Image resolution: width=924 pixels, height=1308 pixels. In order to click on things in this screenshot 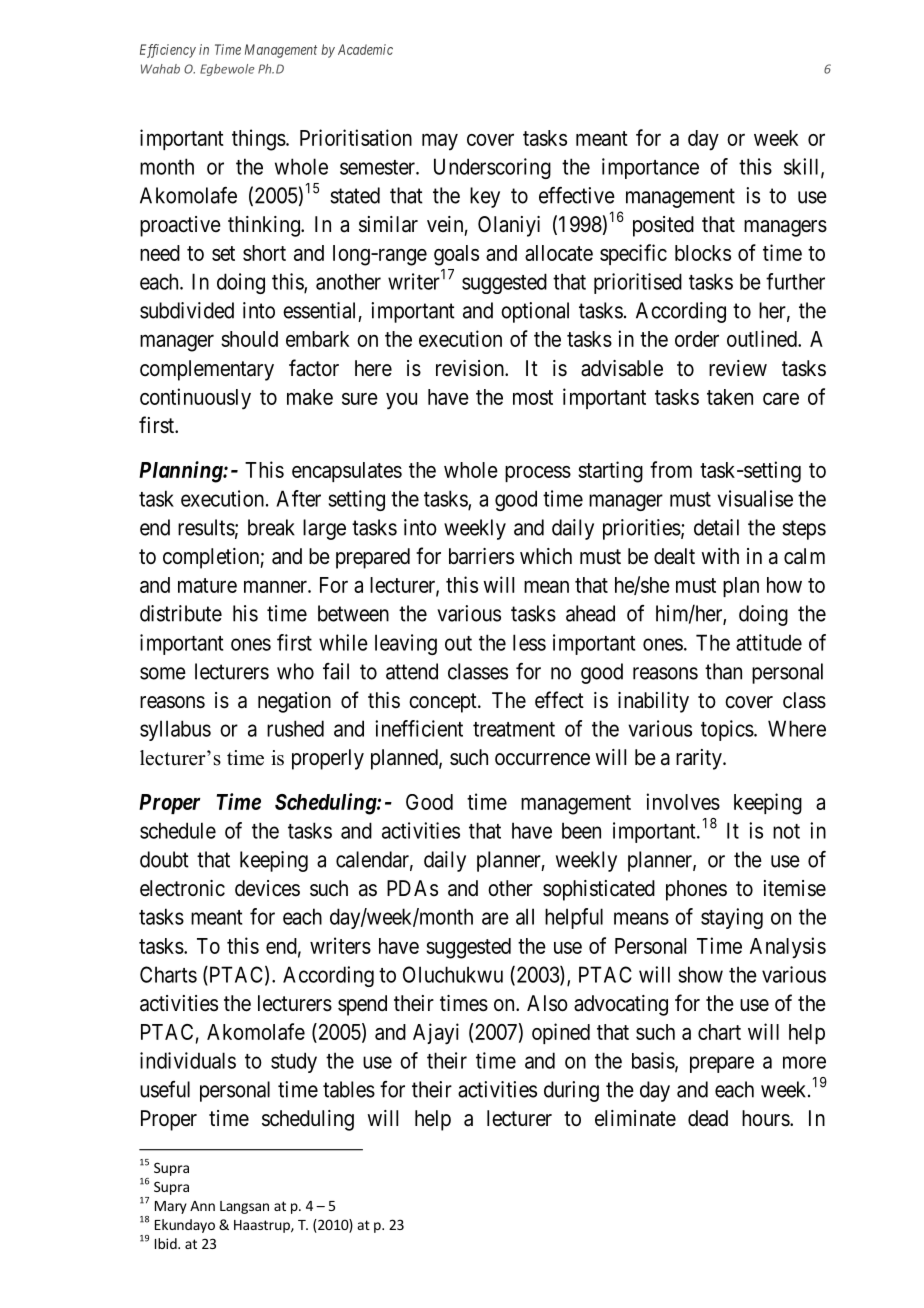, I will do `click(259, 140)`.
